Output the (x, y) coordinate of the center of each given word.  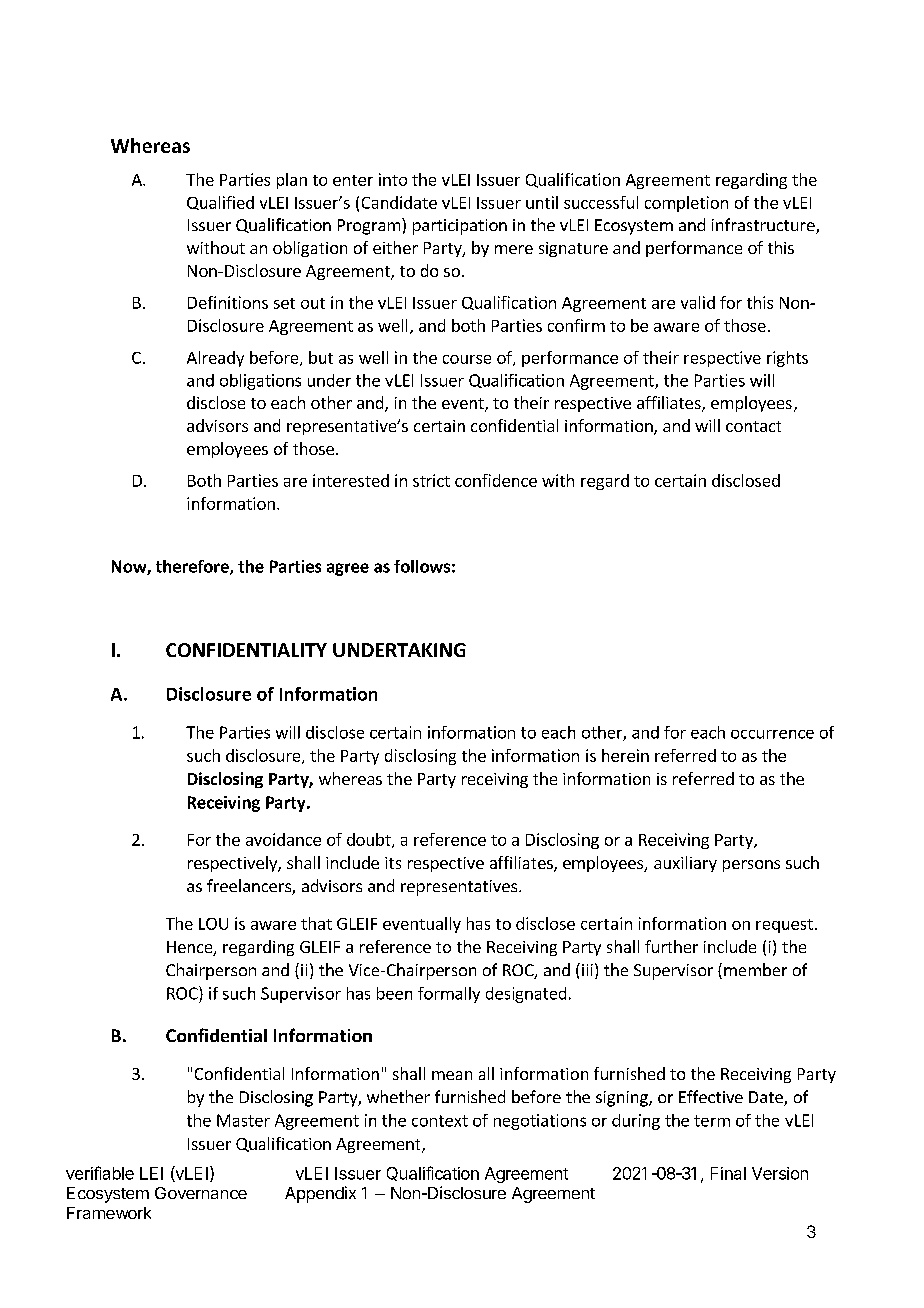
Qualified (220, 203)
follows (422, 566)
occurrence (772, 734)
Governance (201, 1193)
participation (460, 227)
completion (686, 204)
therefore (193, 567)
